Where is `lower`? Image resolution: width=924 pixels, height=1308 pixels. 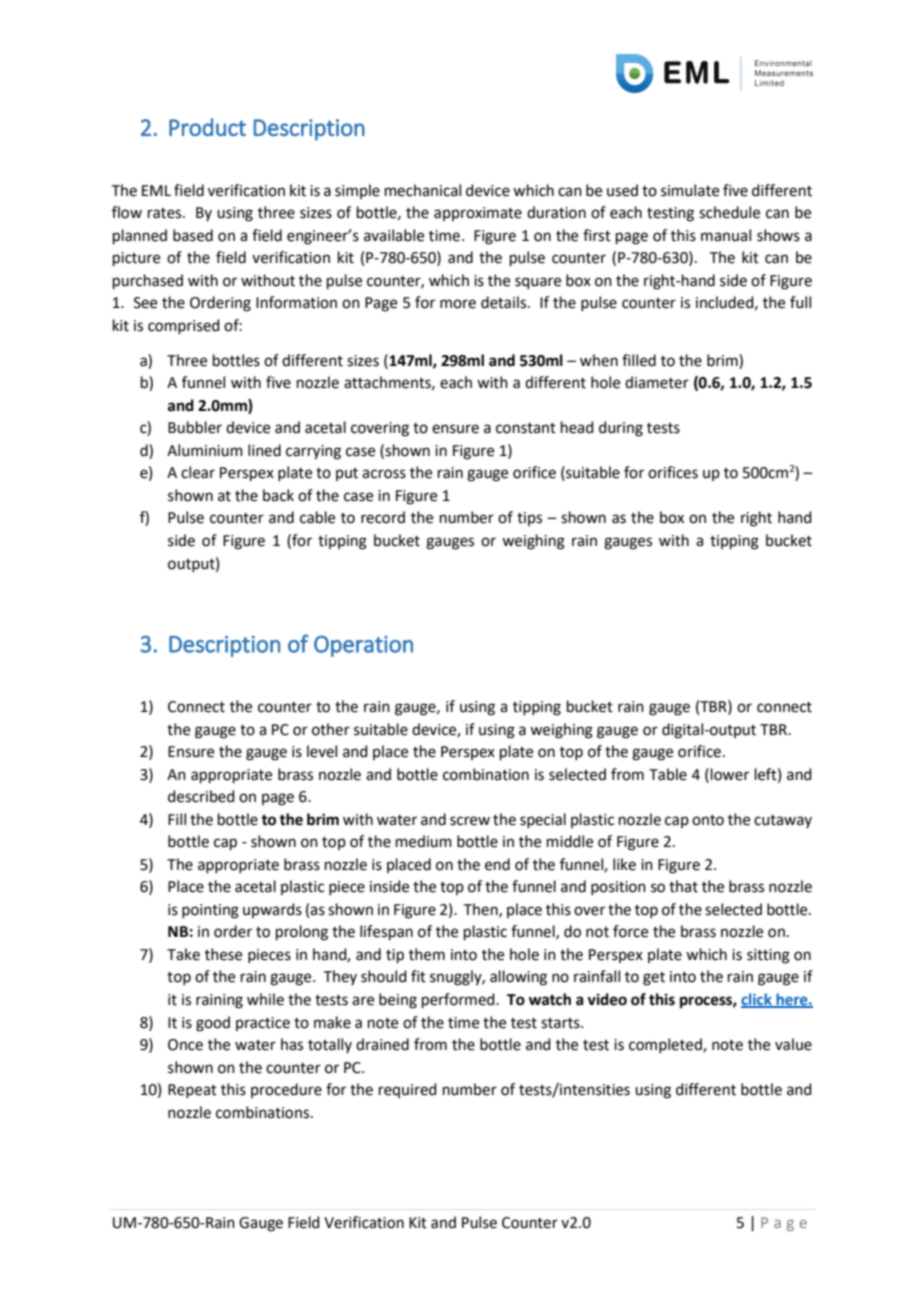 lower is located at coordinates (730, 774).
